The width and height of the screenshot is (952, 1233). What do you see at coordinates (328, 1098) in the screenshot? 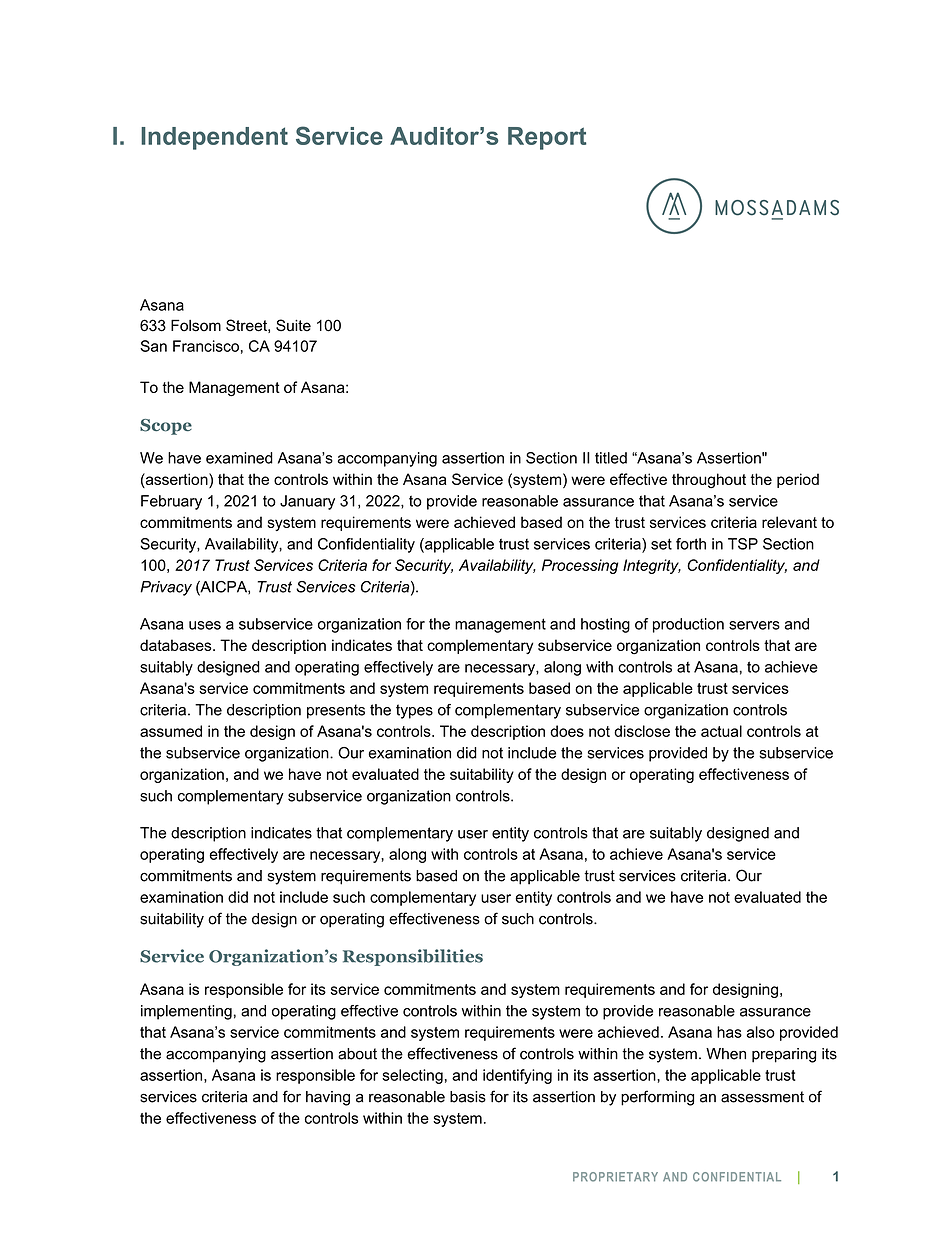
I see `having` at bounding box center [328, 1098].
